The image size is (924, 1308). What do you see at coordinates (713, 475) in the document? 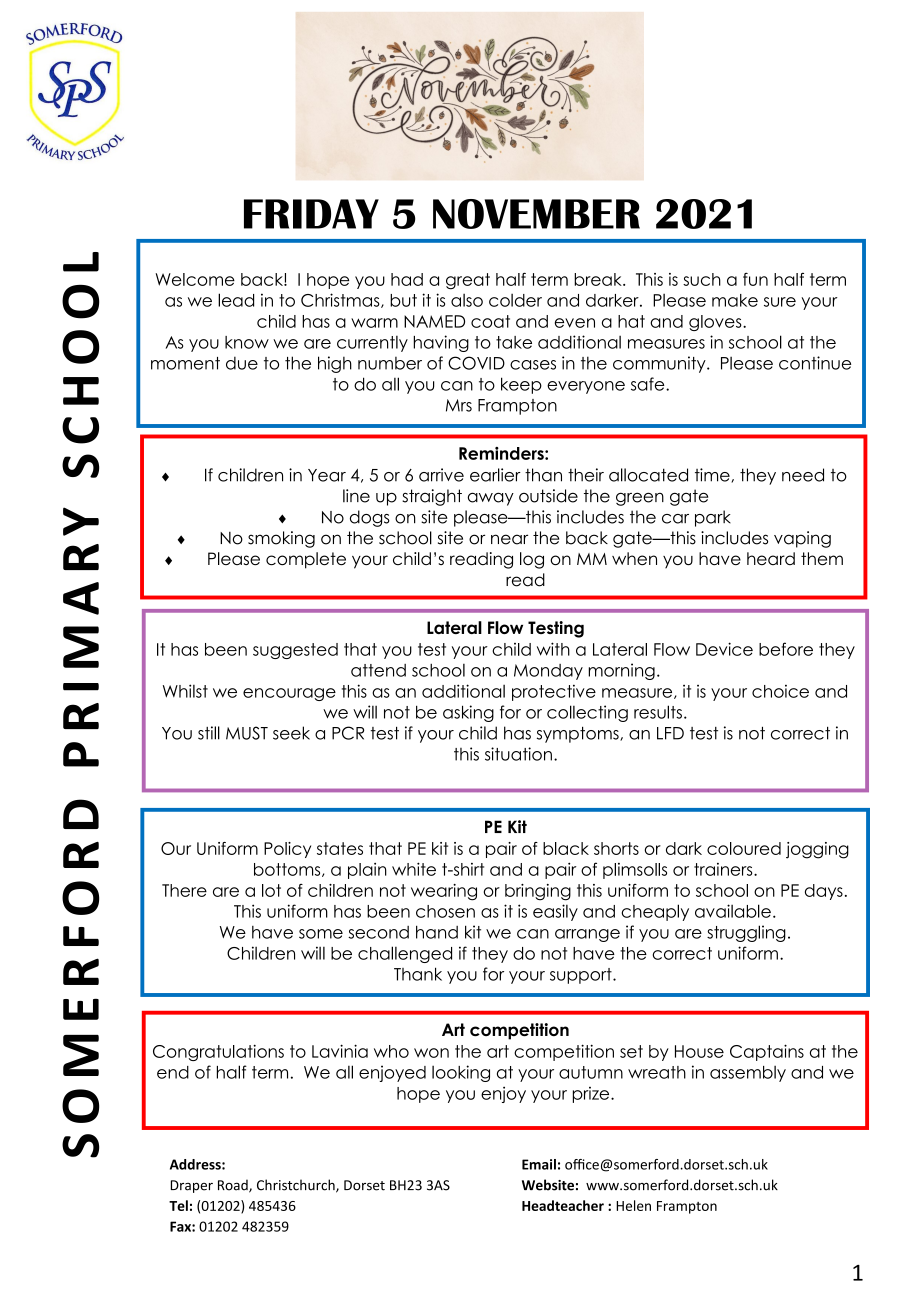
I see `time` at bounding box center [713, 475].
